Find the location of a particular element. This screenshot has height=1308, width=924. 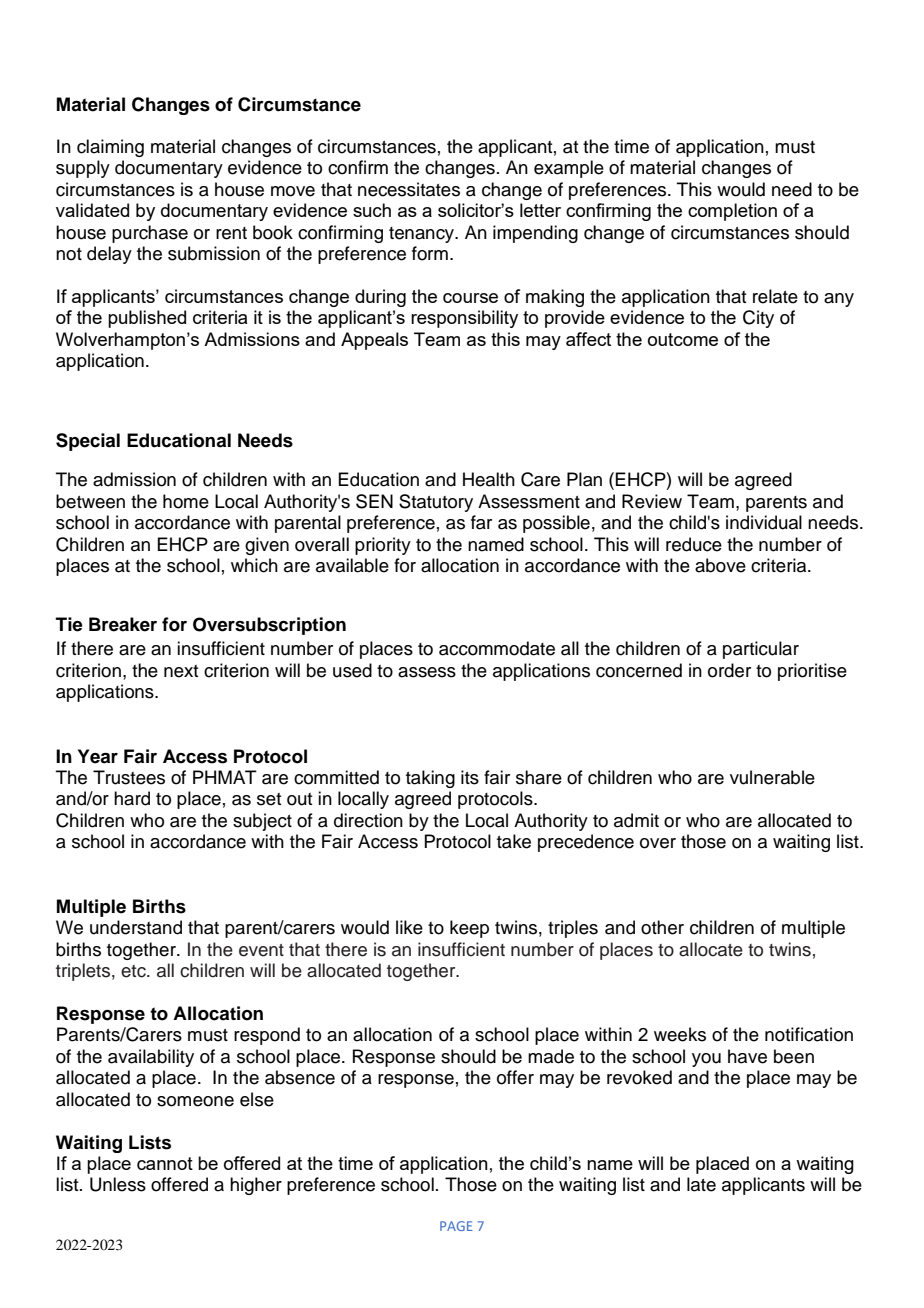

above is located at coordinates (720, 565).
